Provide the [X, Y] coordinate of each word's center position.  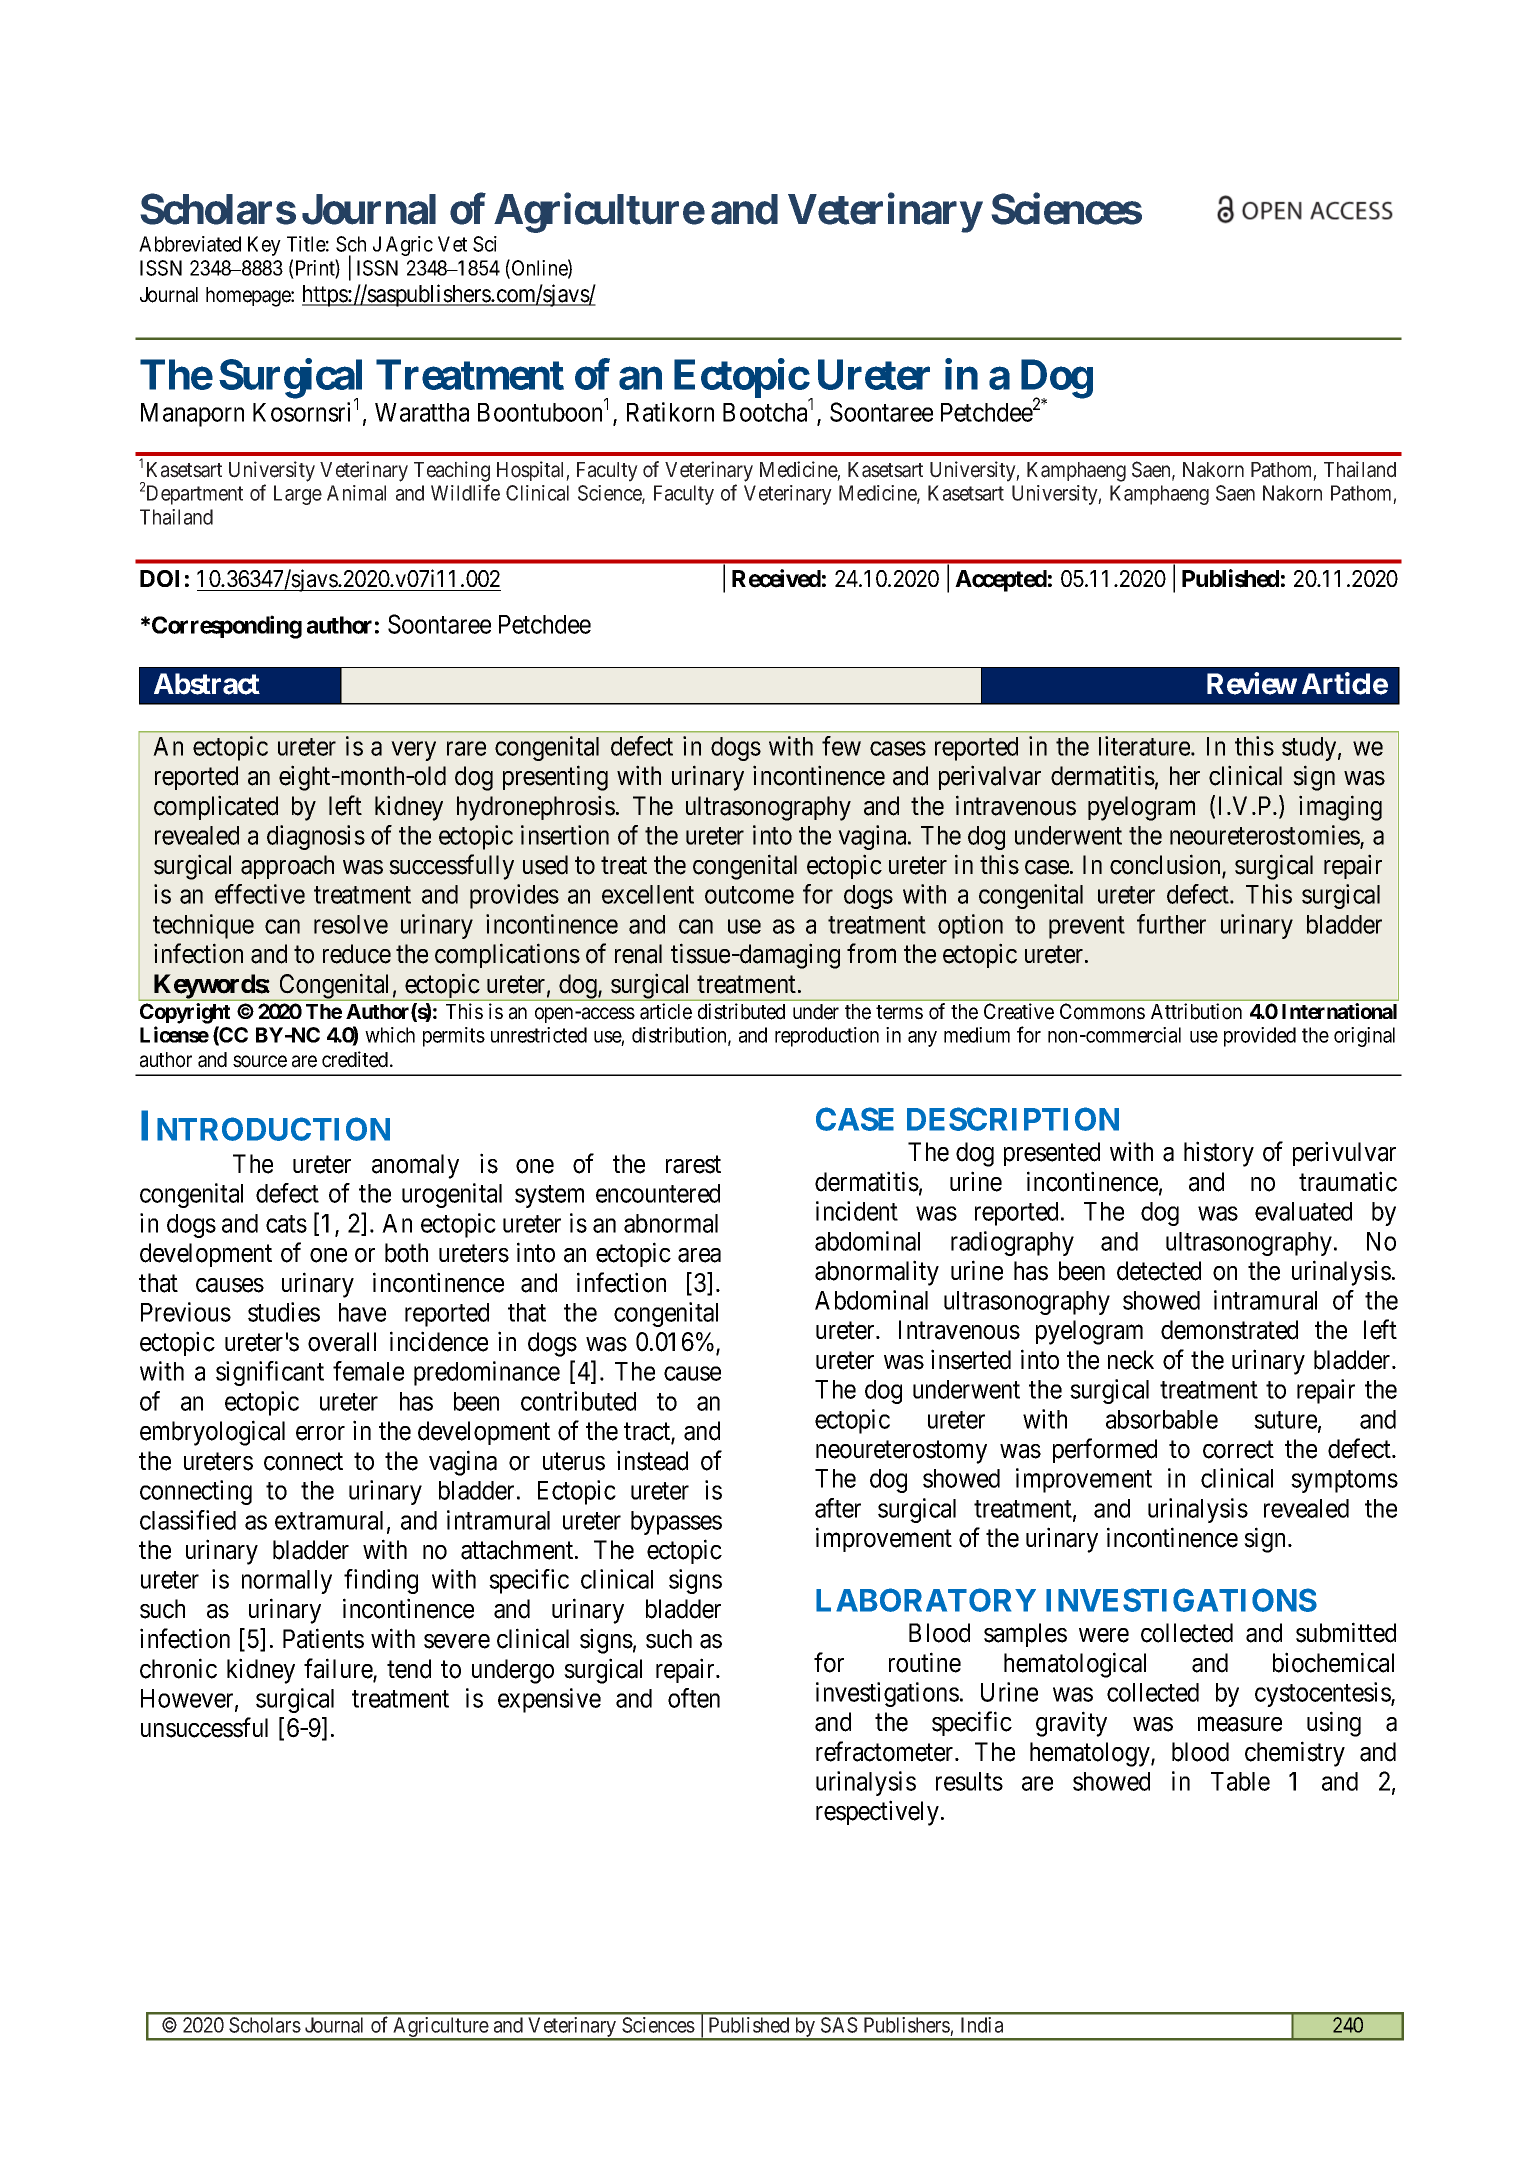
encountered [658, 1193]
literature [1145, 746]
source [260, 1061]
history [1219, 1154]
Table [1240, 1781]
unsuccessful [204, 1727]
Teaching [452, 471]
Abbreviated [190, 244]
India [982, 2025]
